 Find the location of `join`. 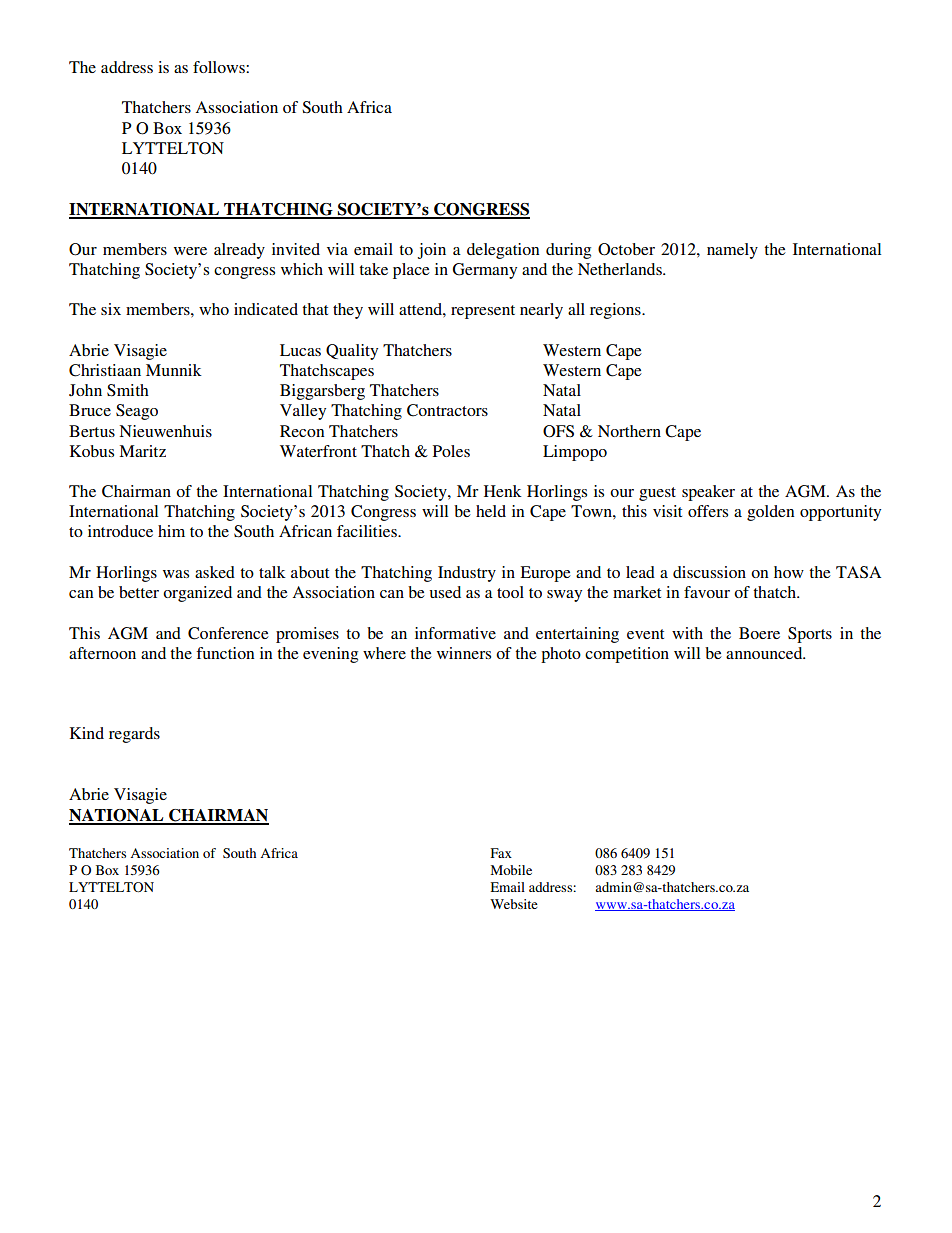

join is located at coordinates (432, 251).
